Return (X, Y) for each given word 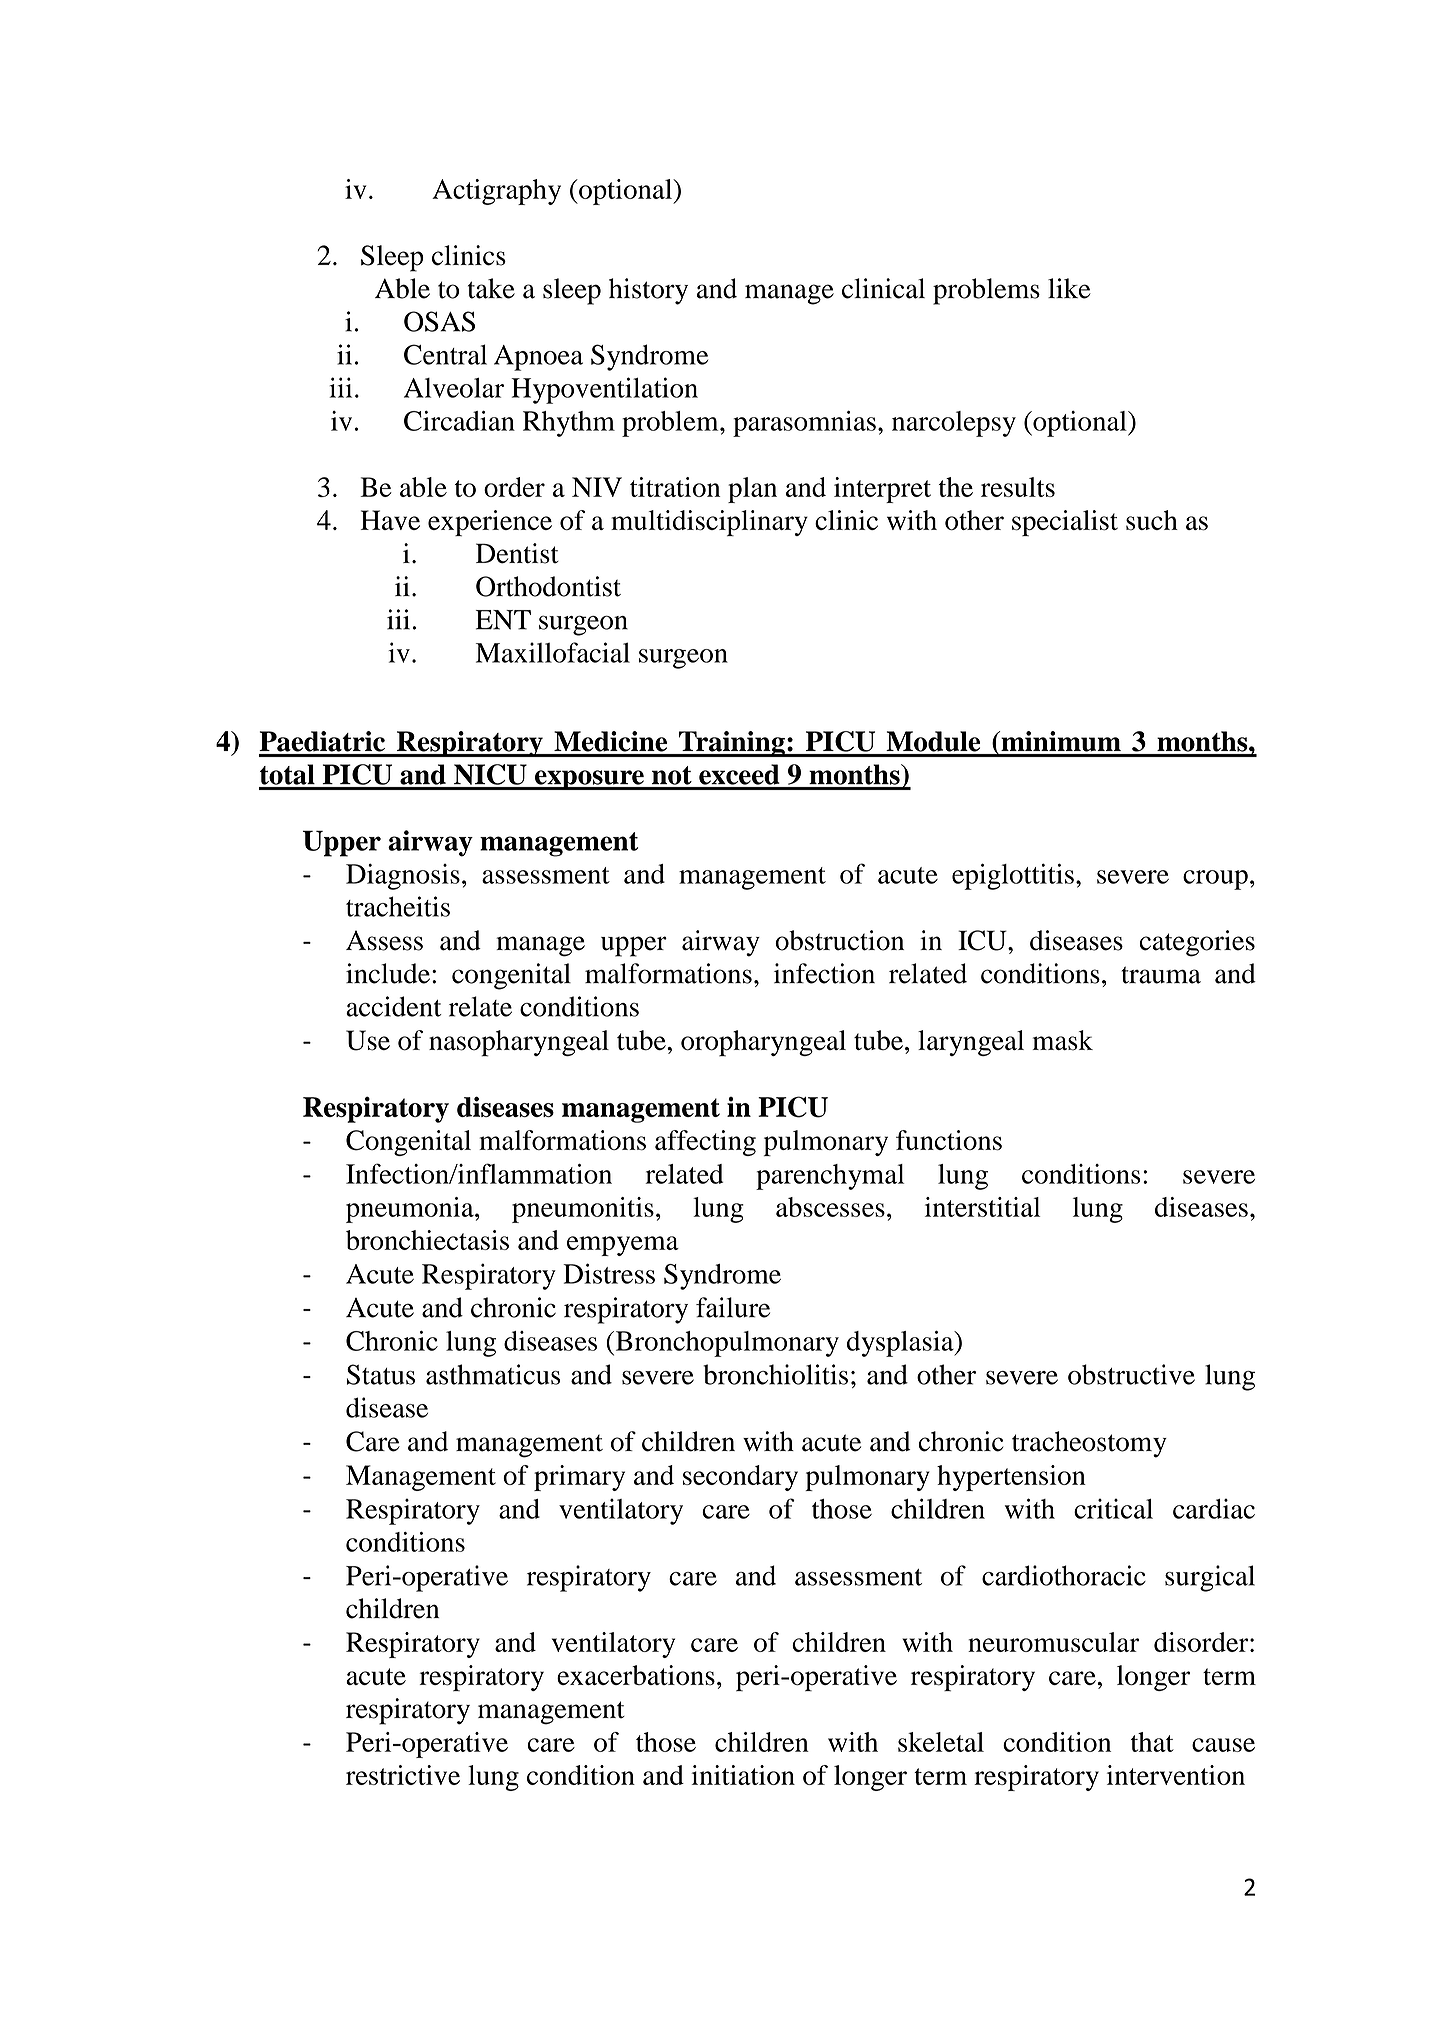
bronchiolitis (775, 1374)
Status (381, 1374)
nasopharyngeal (519, 1043)
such (1152, 520)
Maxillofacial (553, 652)
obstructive (1131, 1374)
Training (732, 744)
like (1069, 288)
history (648, 291)
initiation (743, 1775)
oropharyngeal (763, 1043)
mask (1063, 1040)
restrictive (403, 1775)
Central (445, 354)
